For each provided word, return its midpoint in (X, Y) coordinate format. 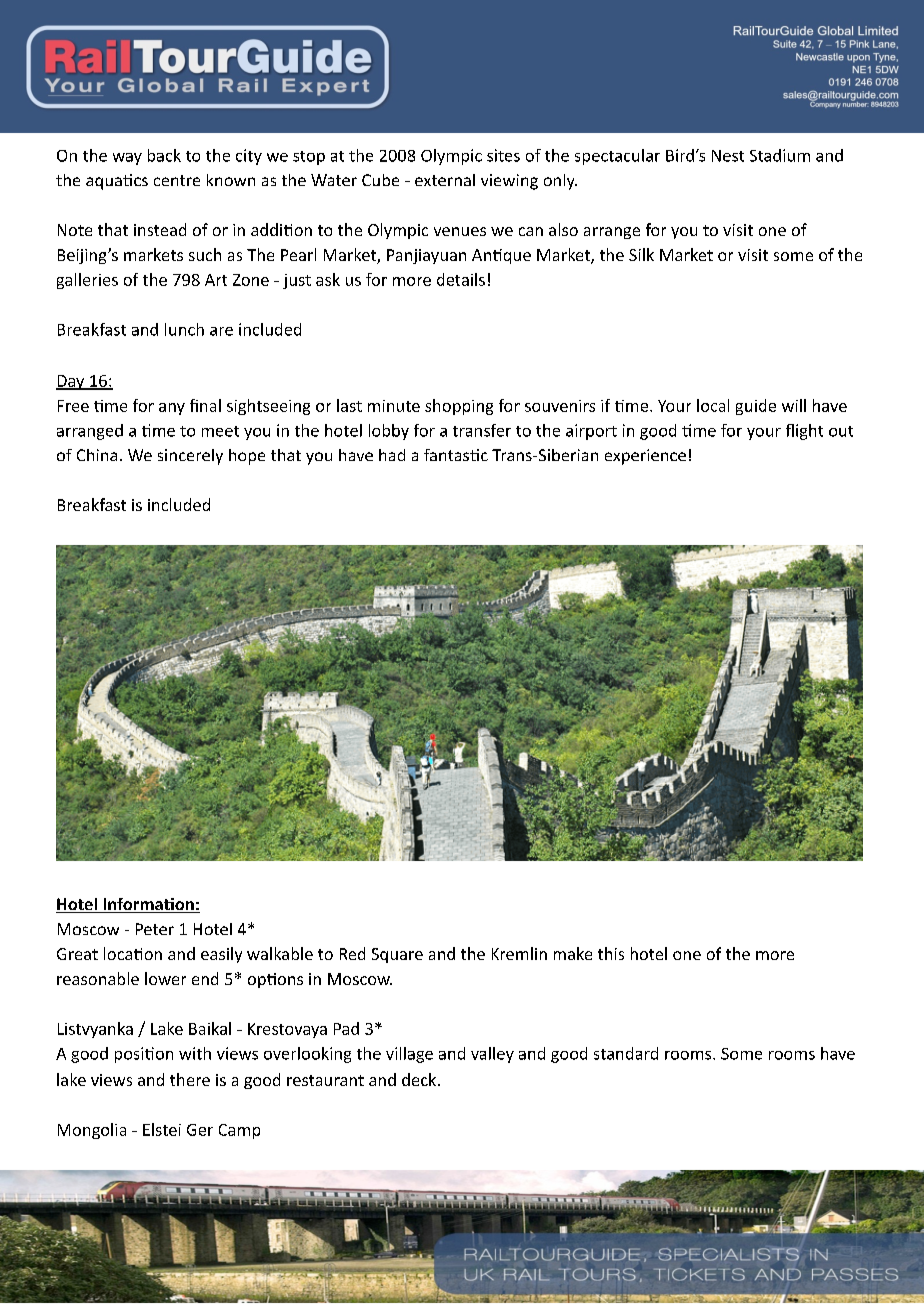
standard (626, 1053)
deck (420, 1079)
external (445, 180)
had (392, 455)
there (190, 1079)
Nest (728, 156)
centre (177, 180)
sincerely (190, 457)
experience (645, 457)
